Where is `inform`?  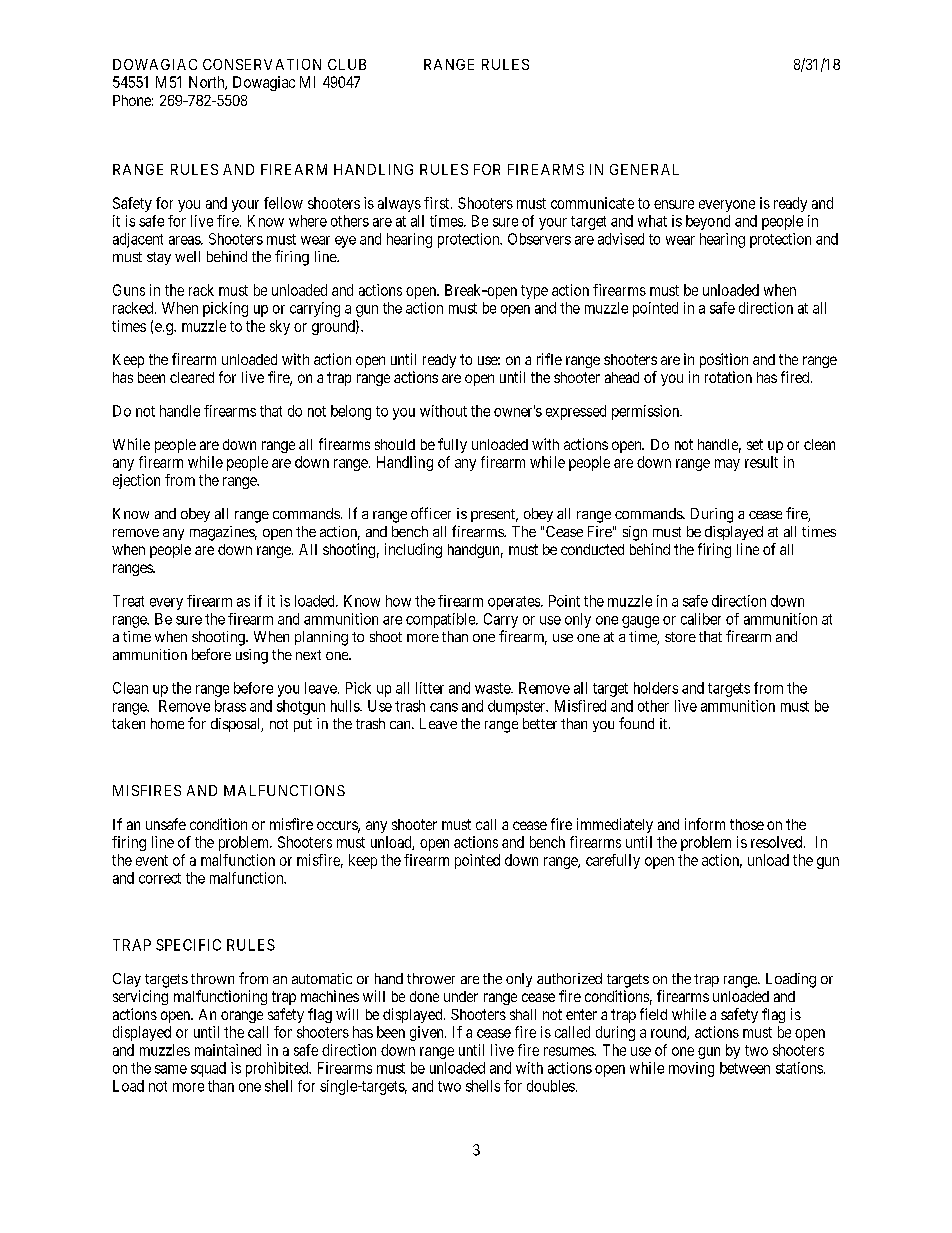
inform is located at coordinates (705, 824).
